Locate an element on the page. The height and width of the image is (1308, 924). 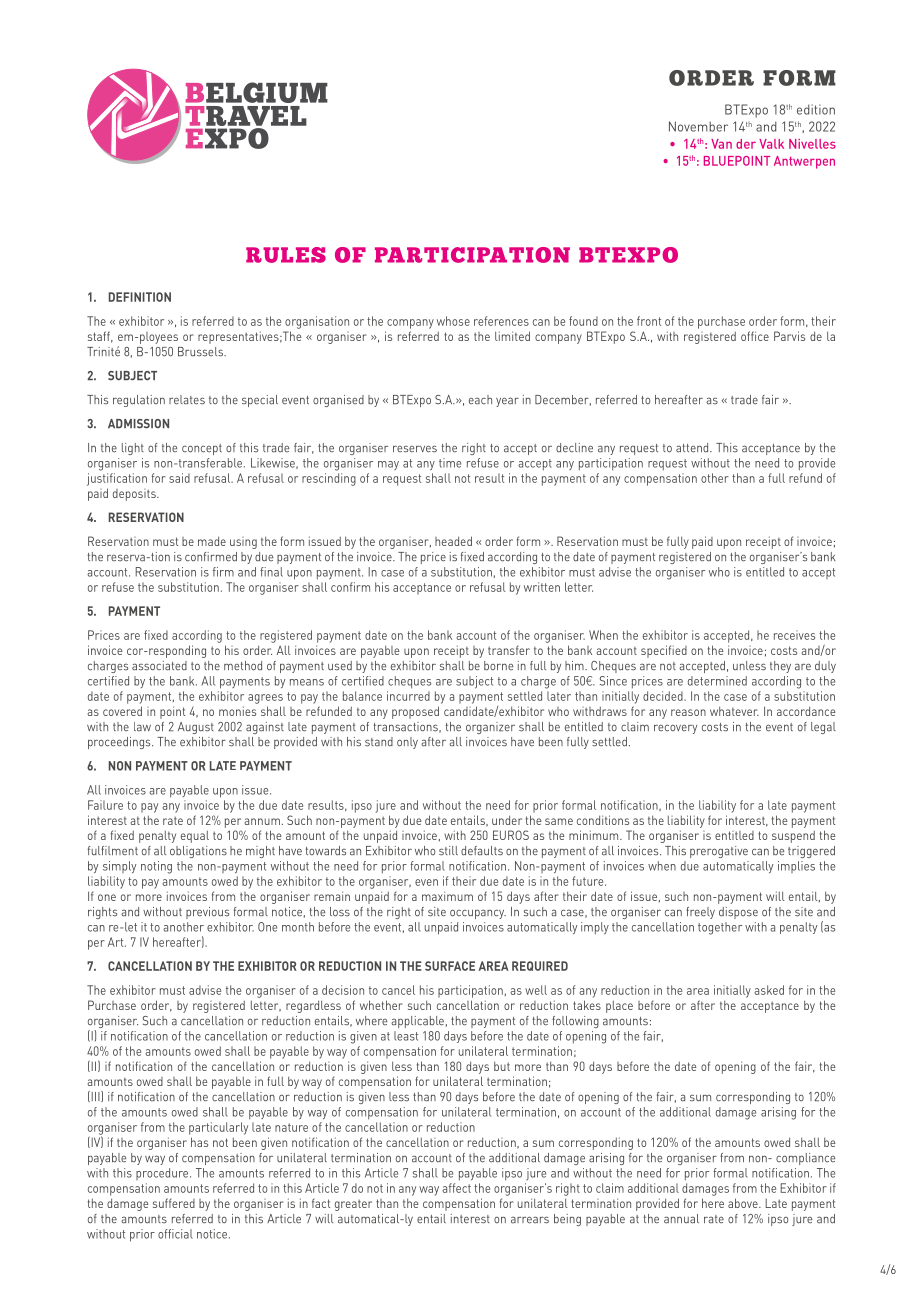
affect is located at coordinates (456, 1188).
